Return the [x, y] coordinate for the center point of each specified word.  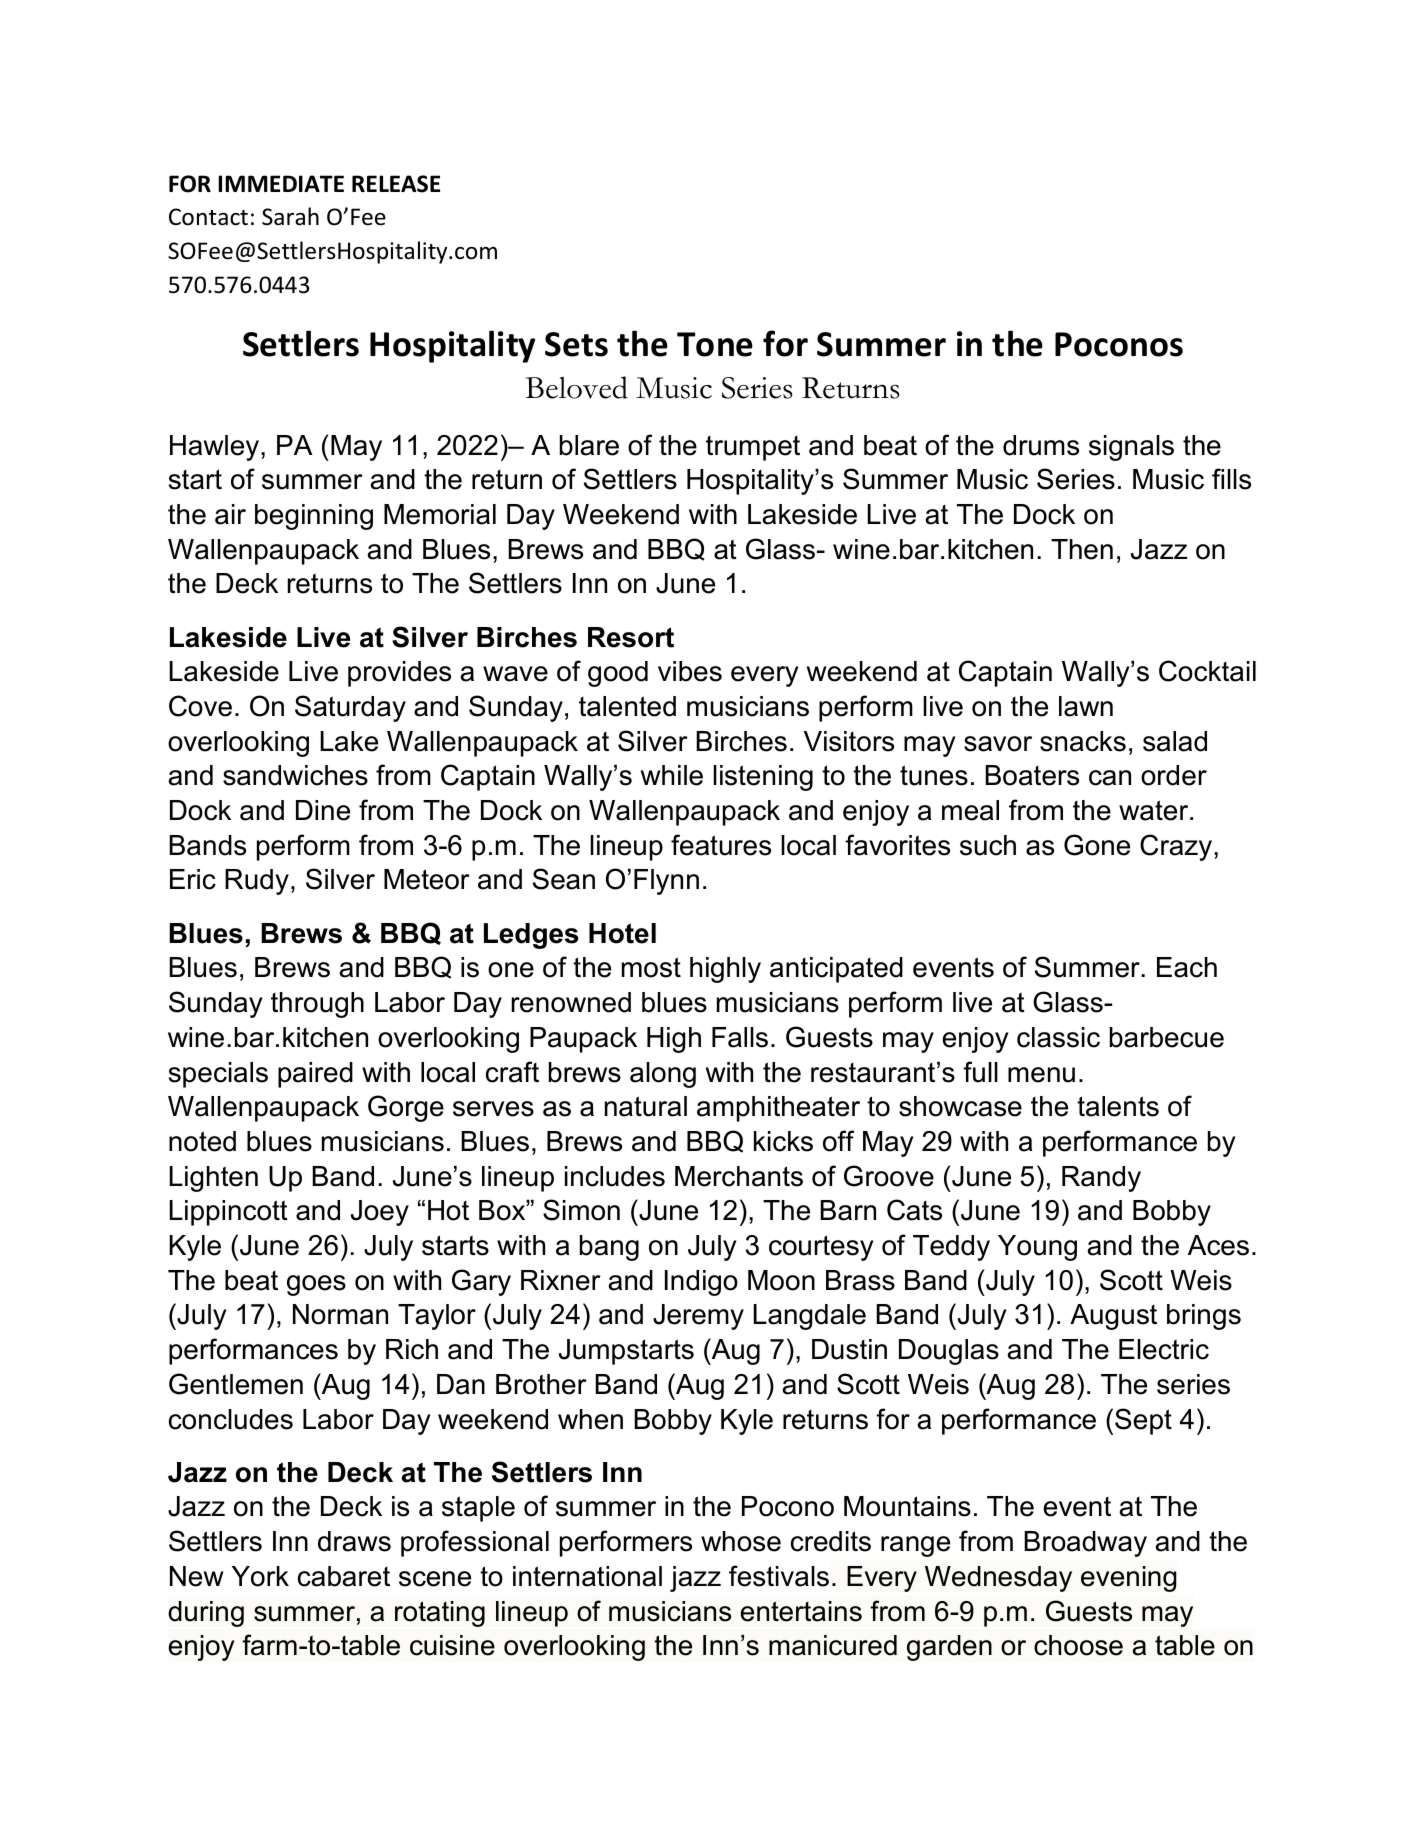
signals [1131, 448]
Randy [1101, 1179]
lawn [1086, 706]
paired [315, 1075]
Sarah [290, 216]
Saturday [350, 708]
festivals [779, 1576]
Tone [715, 344]
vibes [690, 671]
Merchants [739, 1176]
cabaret [344, 1576]
